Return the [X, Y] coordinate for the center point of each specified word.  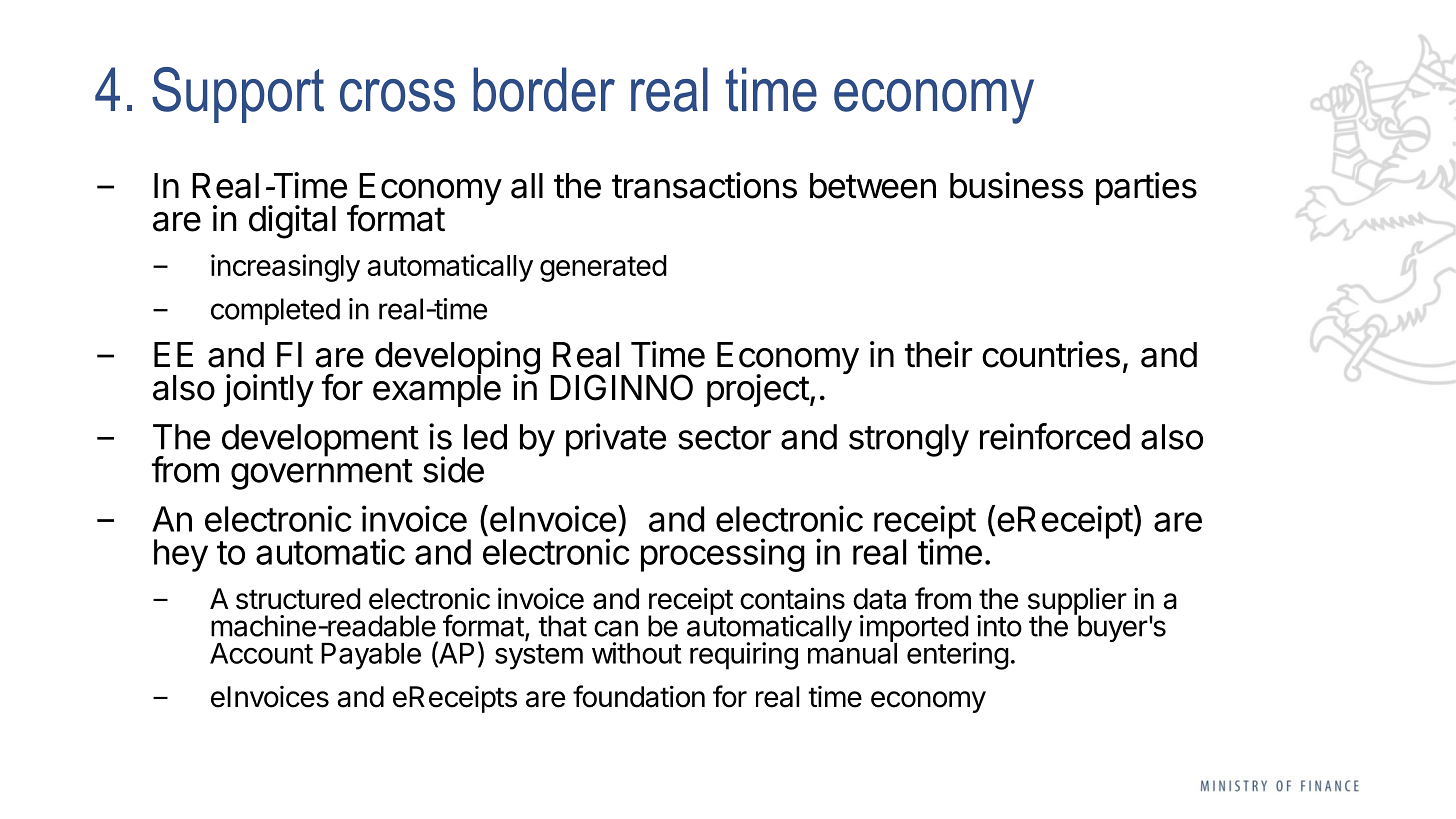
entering [958, 656]
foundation [639, 696]
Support [238, 95]
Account [261, 653]
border [544, 89]
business [1016, 185]
